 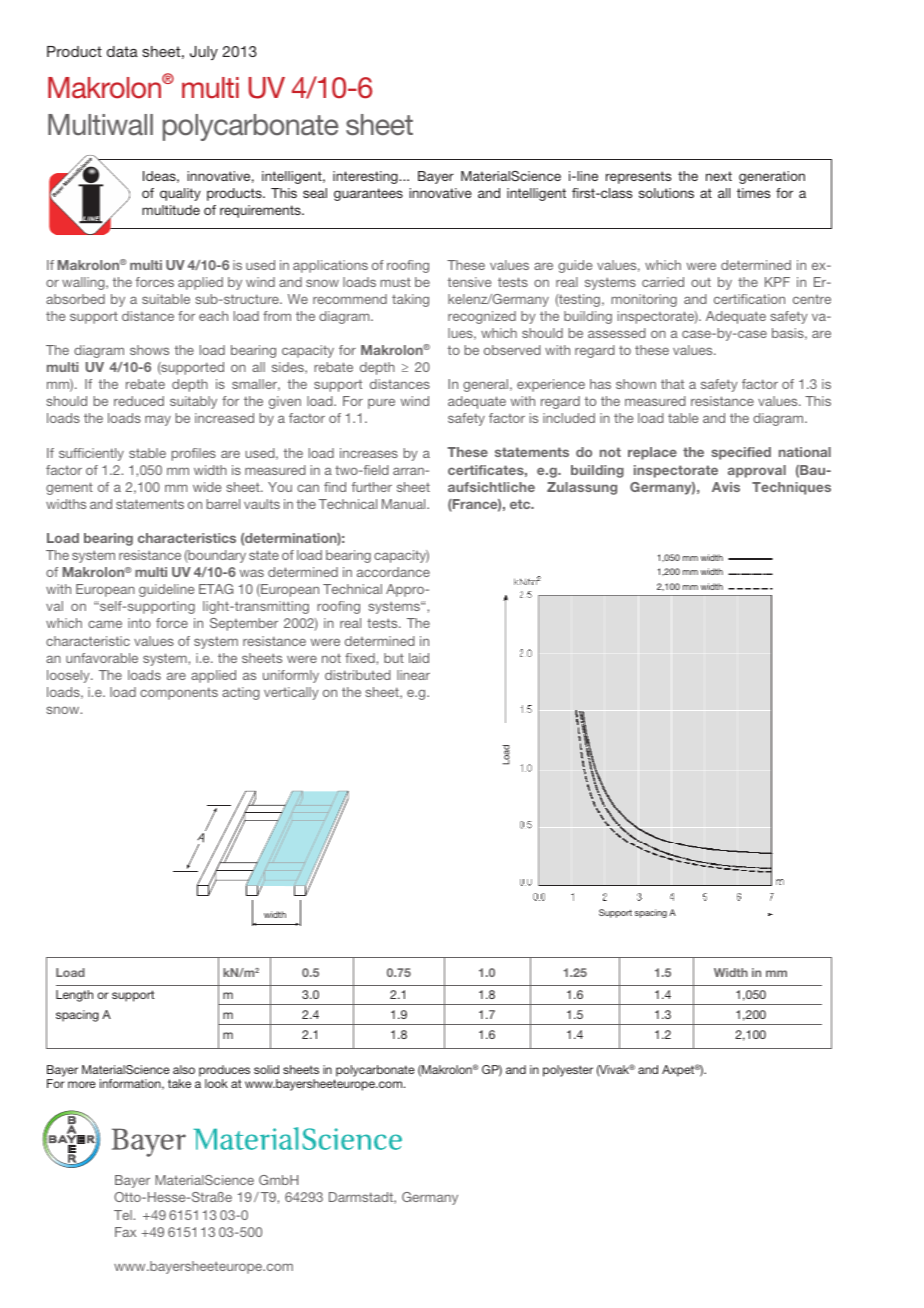 I want to click on solid, so click(x=266, y=1069).
